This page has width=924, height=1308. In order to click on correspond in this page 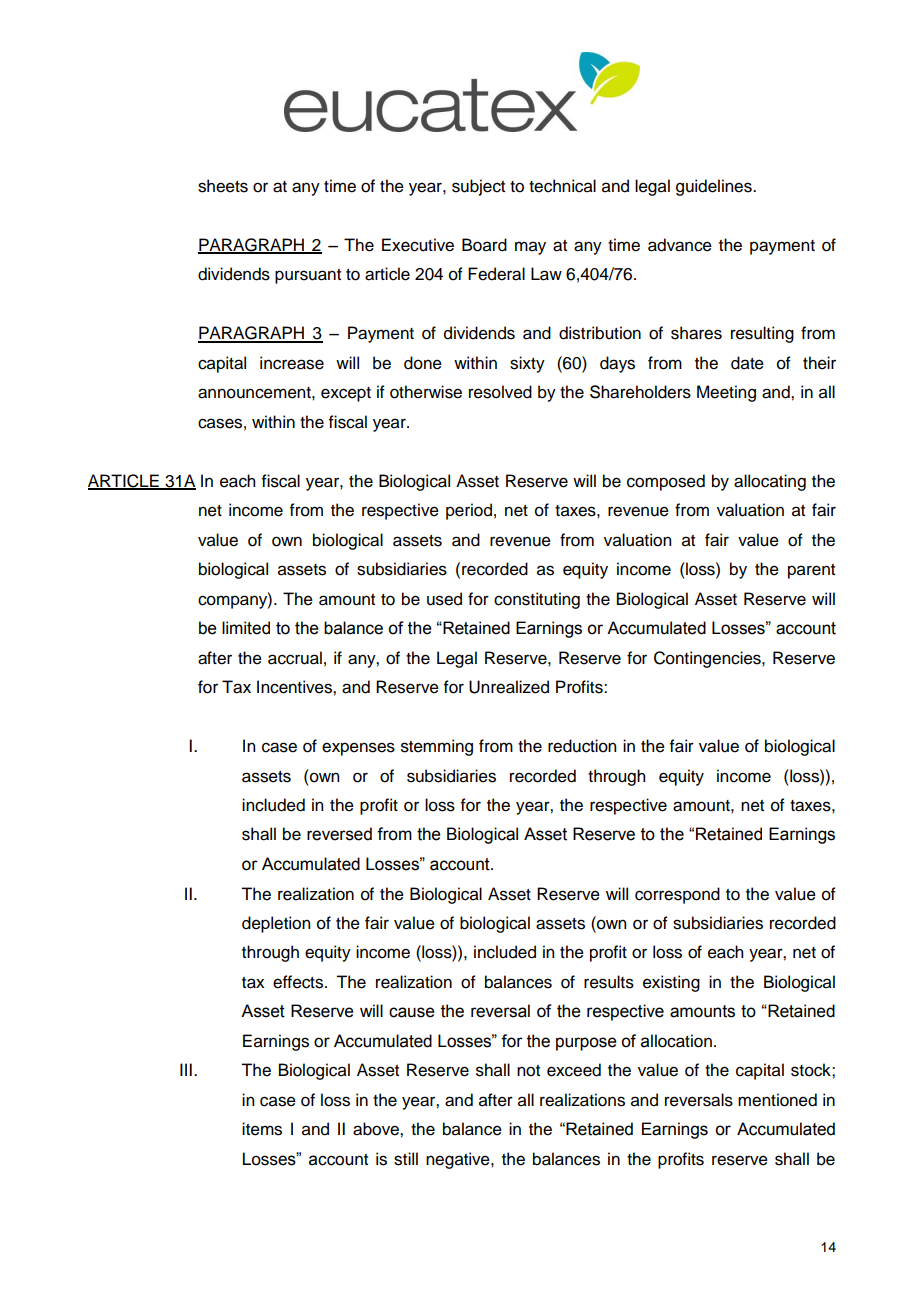, I will do `click(677, 895)`.
